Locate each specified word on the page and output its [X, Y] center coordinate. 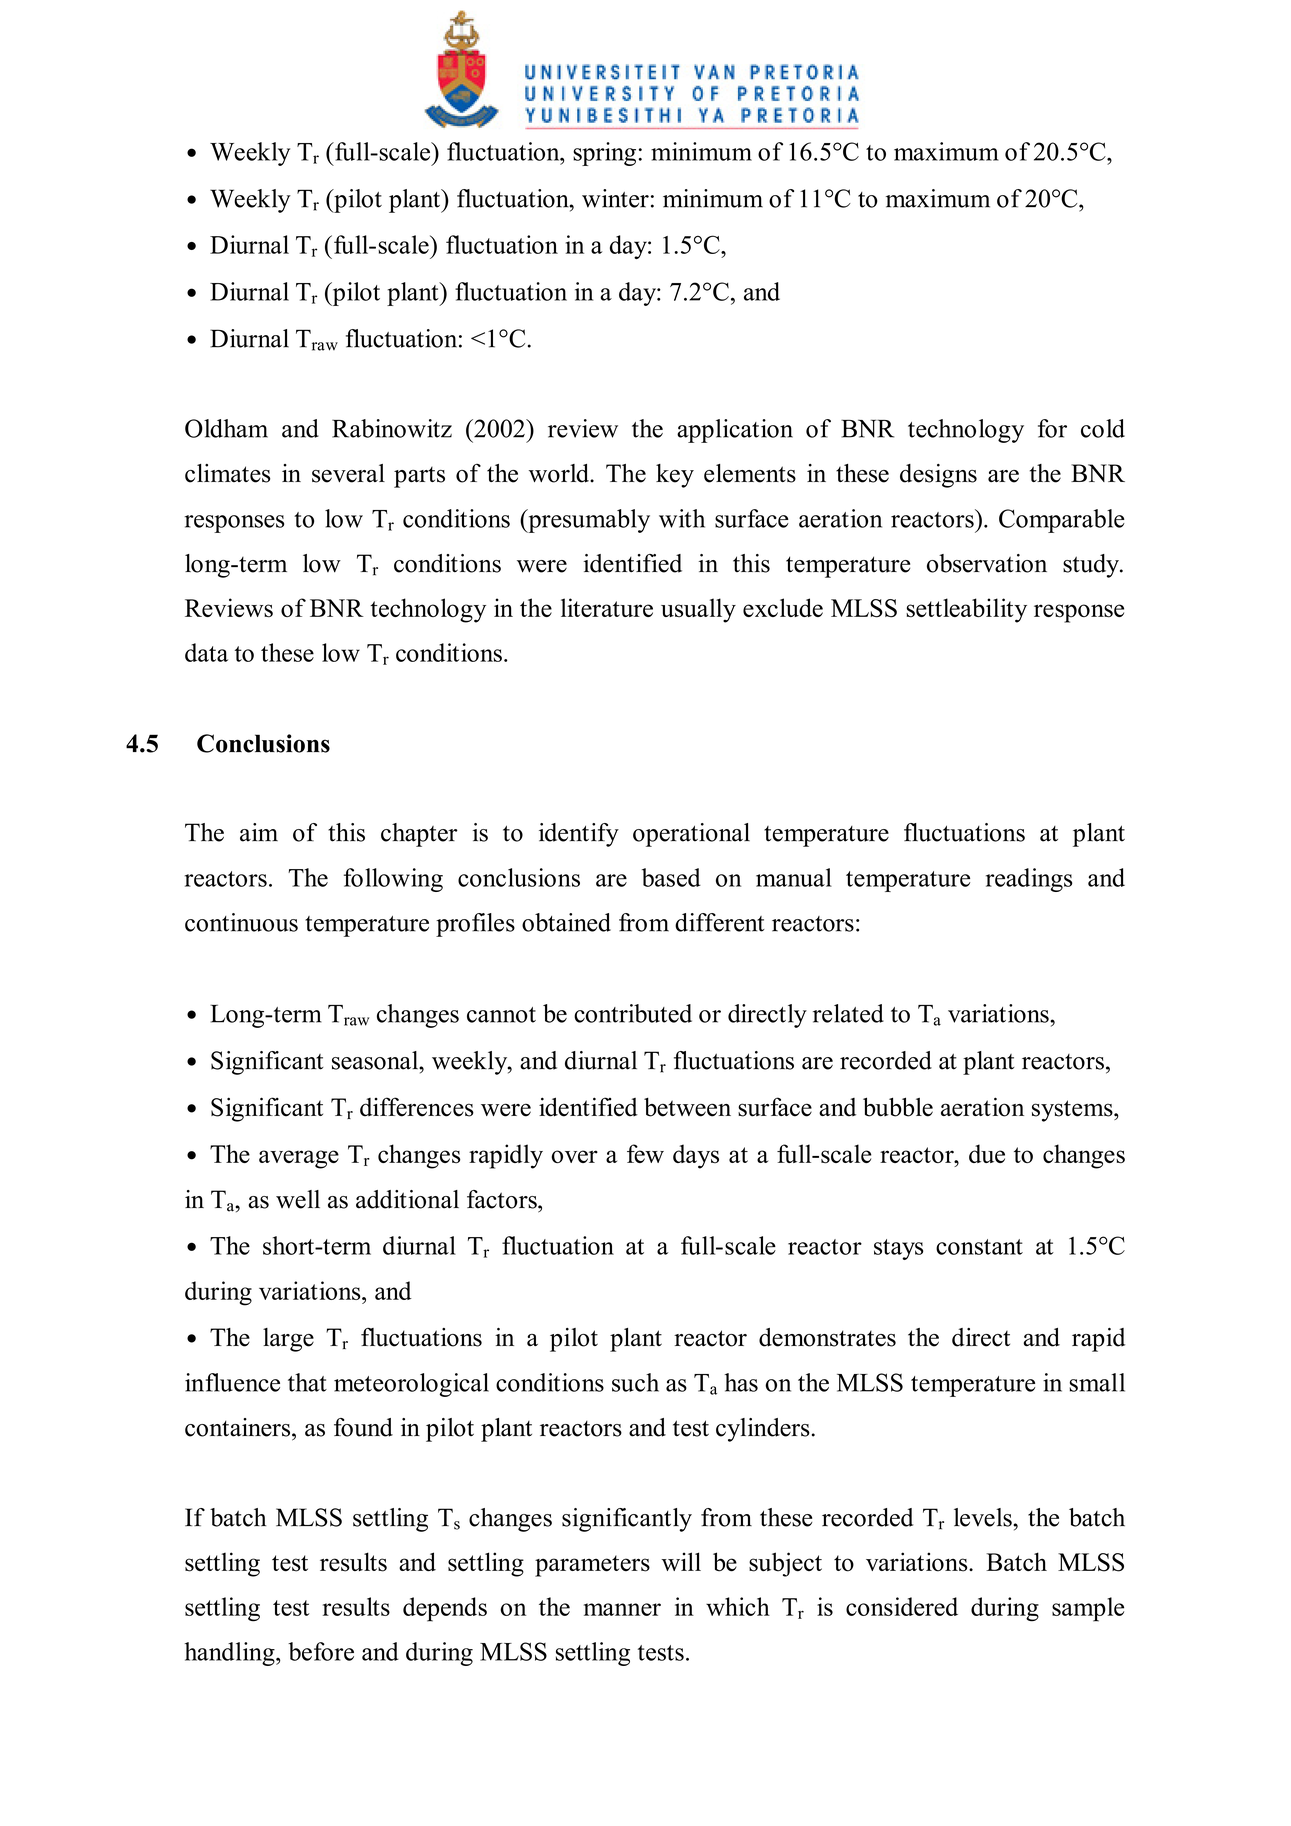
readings [1029, 880]
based [671, 877]
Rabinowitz [392, 428]
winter [615, 198]
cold [1103, 428]
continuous [241, 922]
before [321, 1651]
